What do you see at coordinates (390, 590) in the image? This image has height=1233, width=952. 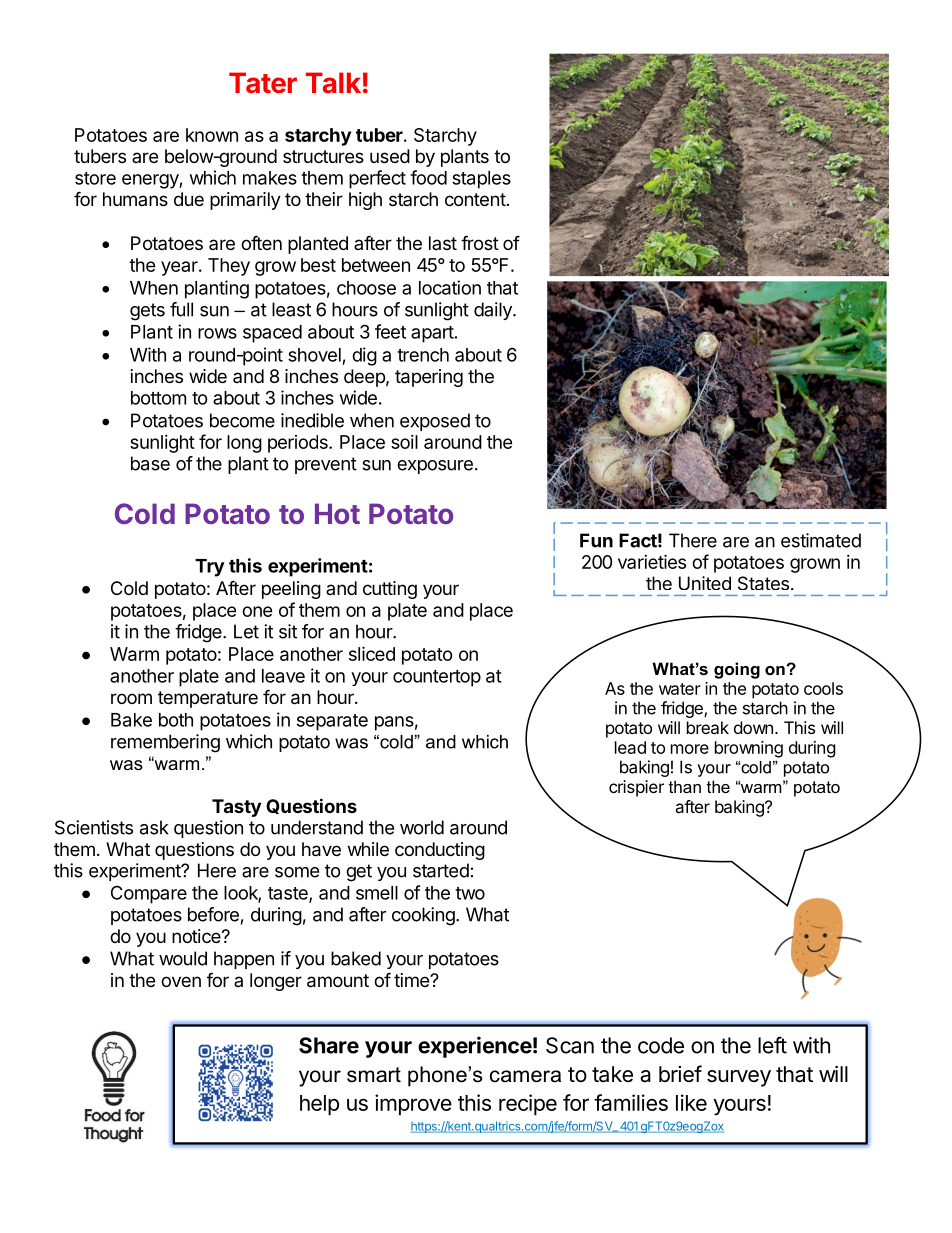 I see `cutting` at bounding box center [390, 590].
